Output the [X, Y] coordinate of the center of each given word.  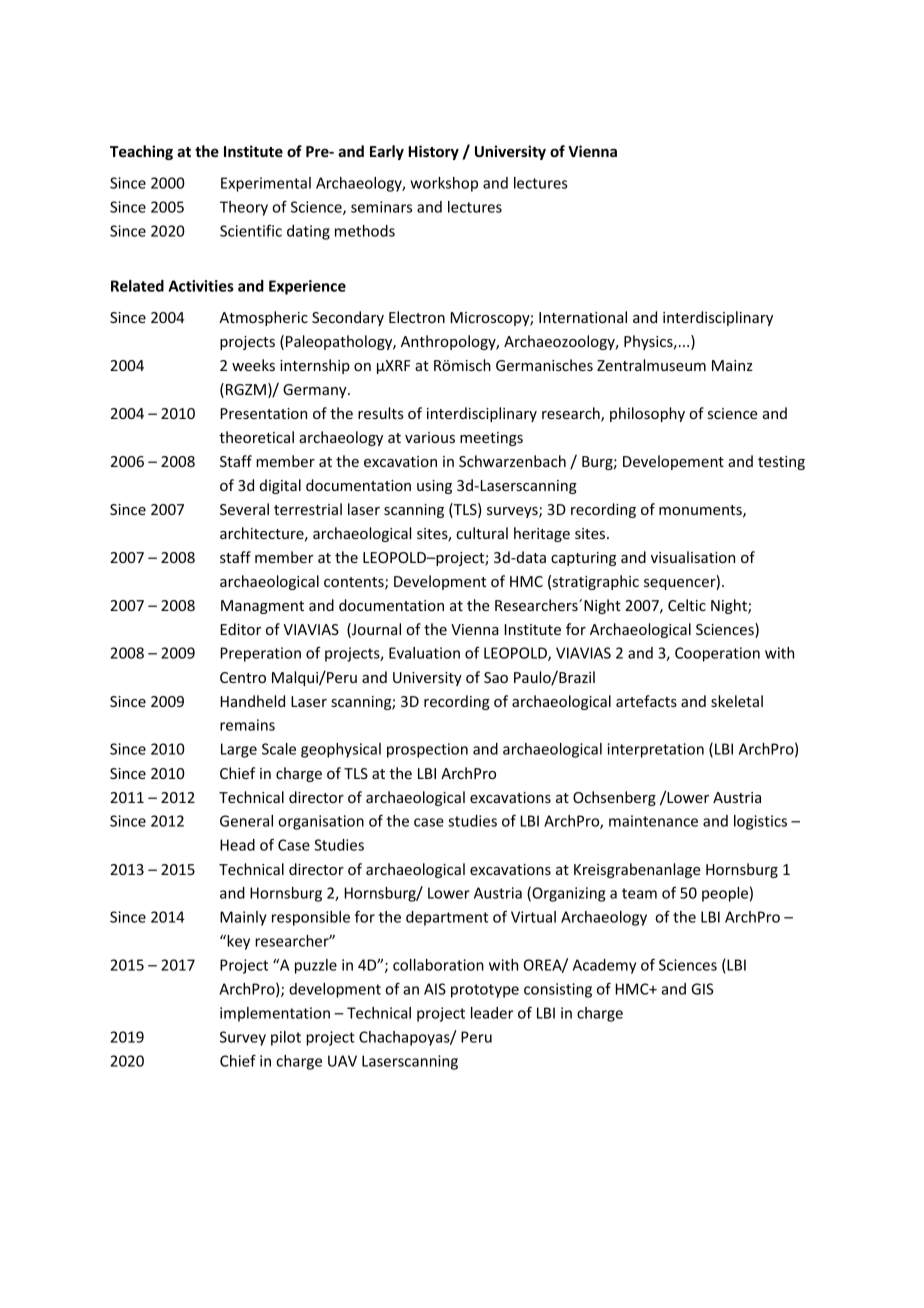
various [430, 437]
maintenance [653, 821]
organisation [321, 822]
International [583, 317]
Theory [244, 208]
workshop [444, 184]
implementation [275, 1014]
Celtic [687, 605]
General [246, 821]
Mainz [732, 365]
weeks [253, 365]
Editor [241, 629]
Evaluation [424, 653]
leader [492, 1013]
